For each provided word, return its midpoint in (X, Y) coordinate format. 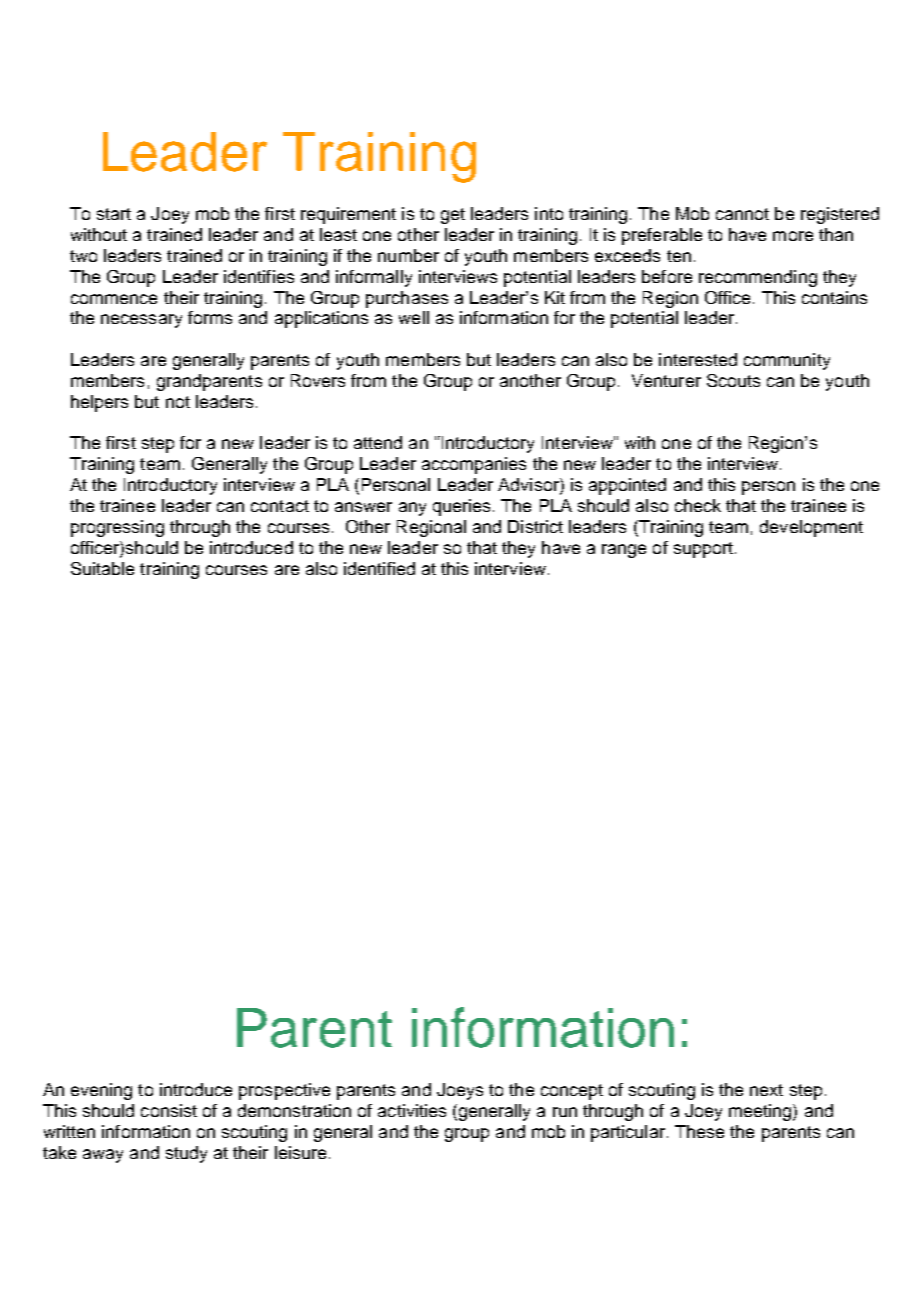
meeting (761, 1112)
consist (169, 1110)
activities (412, 1110)
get (453, 216)
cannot (742, 214)
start (114, 214)
